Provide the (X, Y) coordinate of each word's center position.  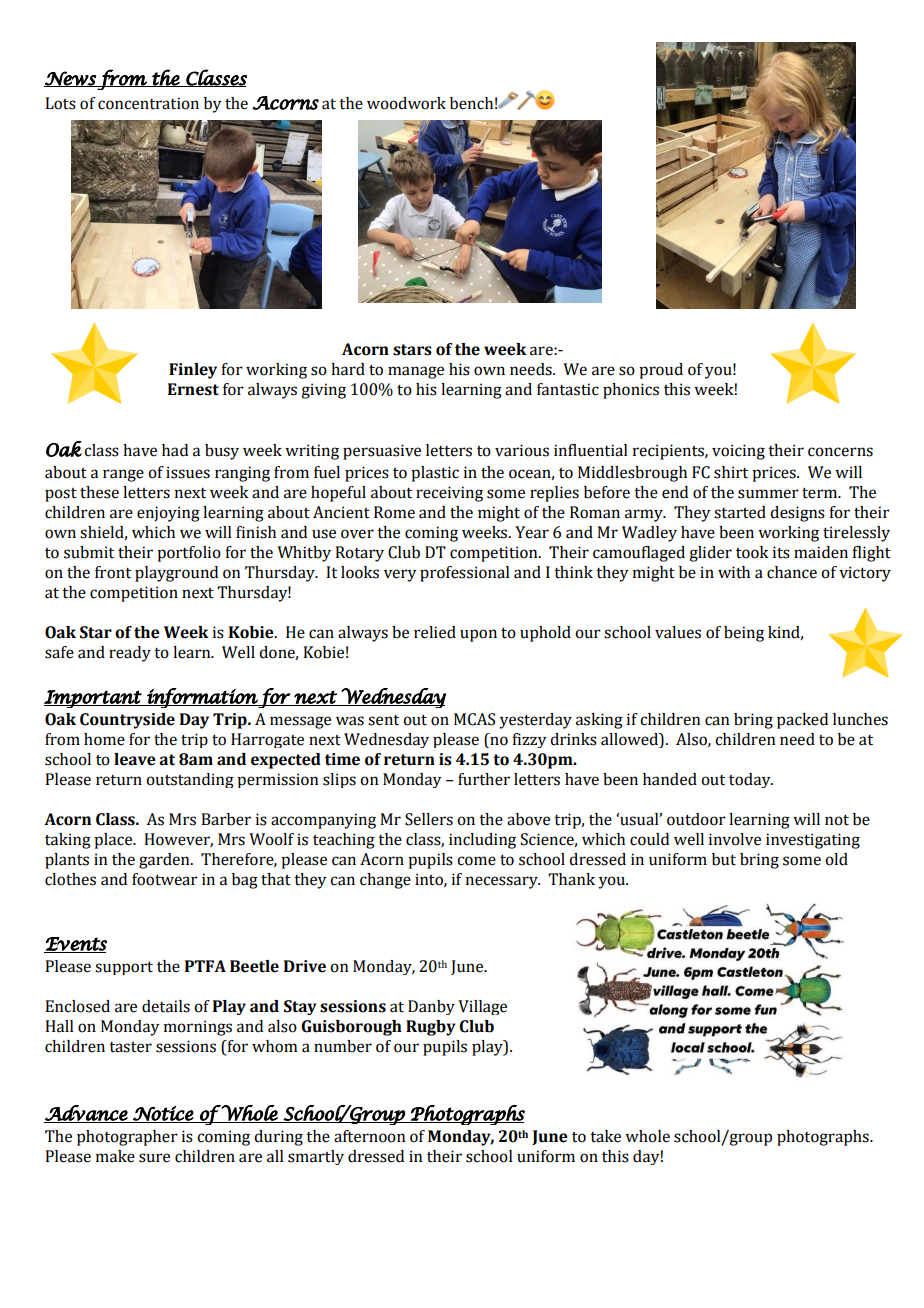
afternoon (369, 1136)
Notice (163, 1114)
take (605, 1136)
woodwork (406, 103)
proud (661, 371)
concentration (148, 103)
